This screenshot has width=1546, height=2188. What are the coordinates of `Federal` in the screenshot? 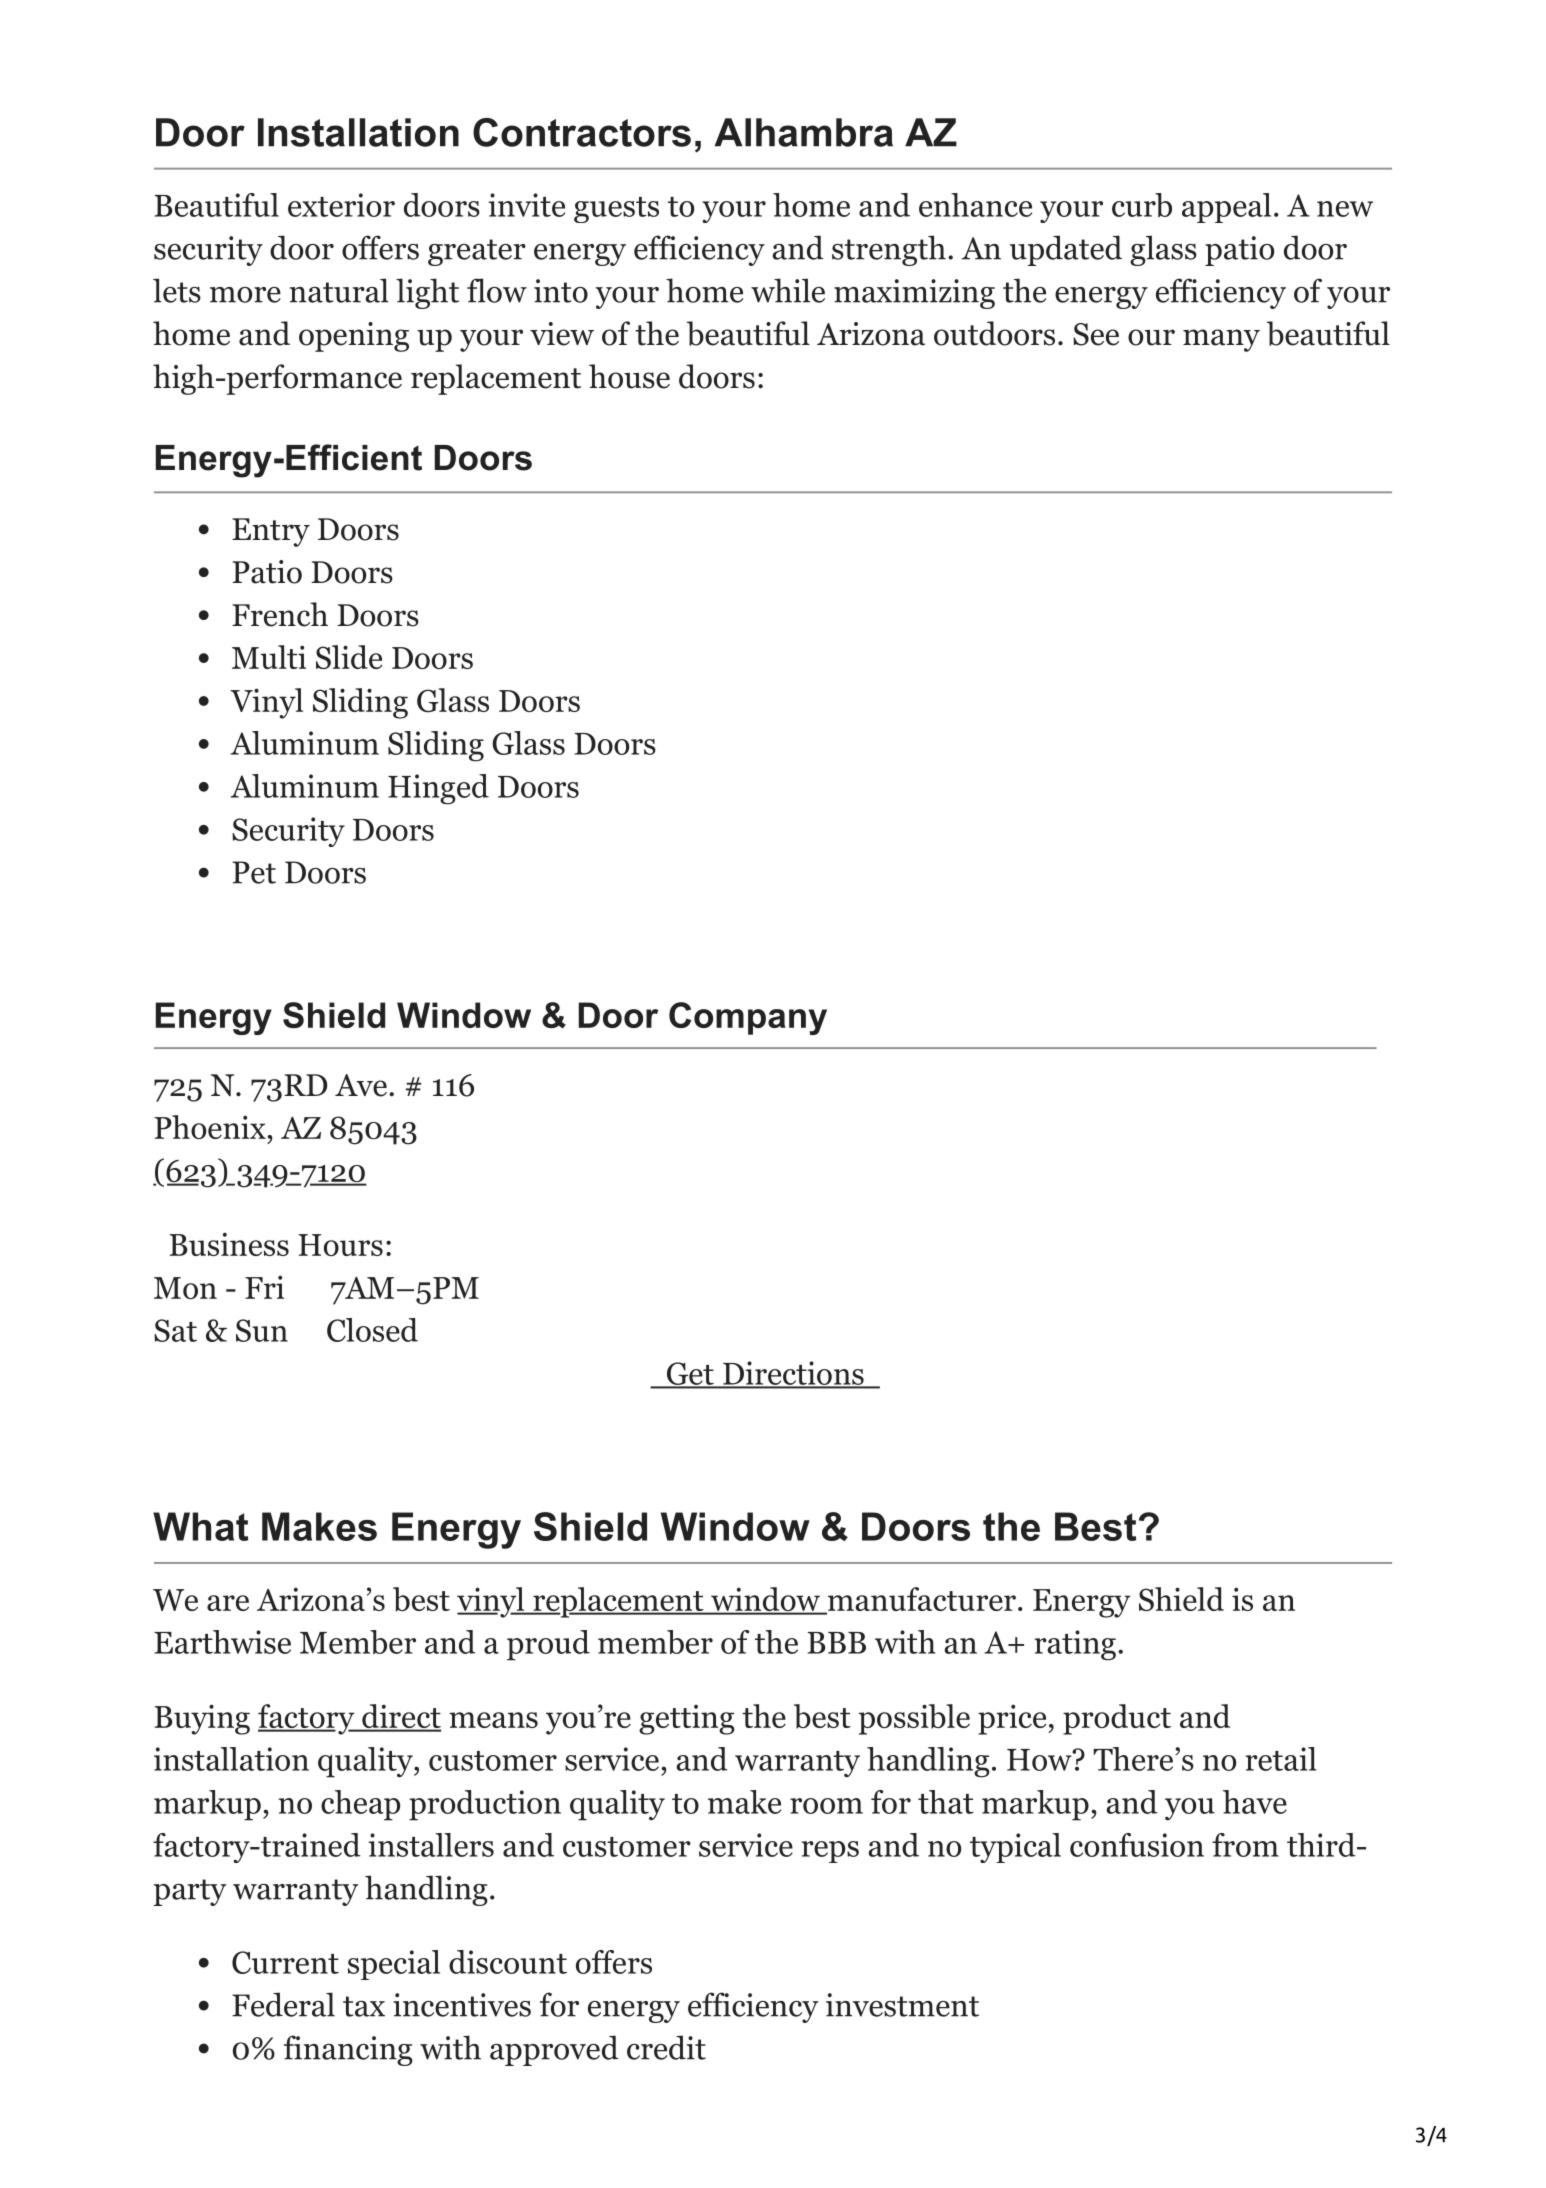 It's located at (283, 2004).
